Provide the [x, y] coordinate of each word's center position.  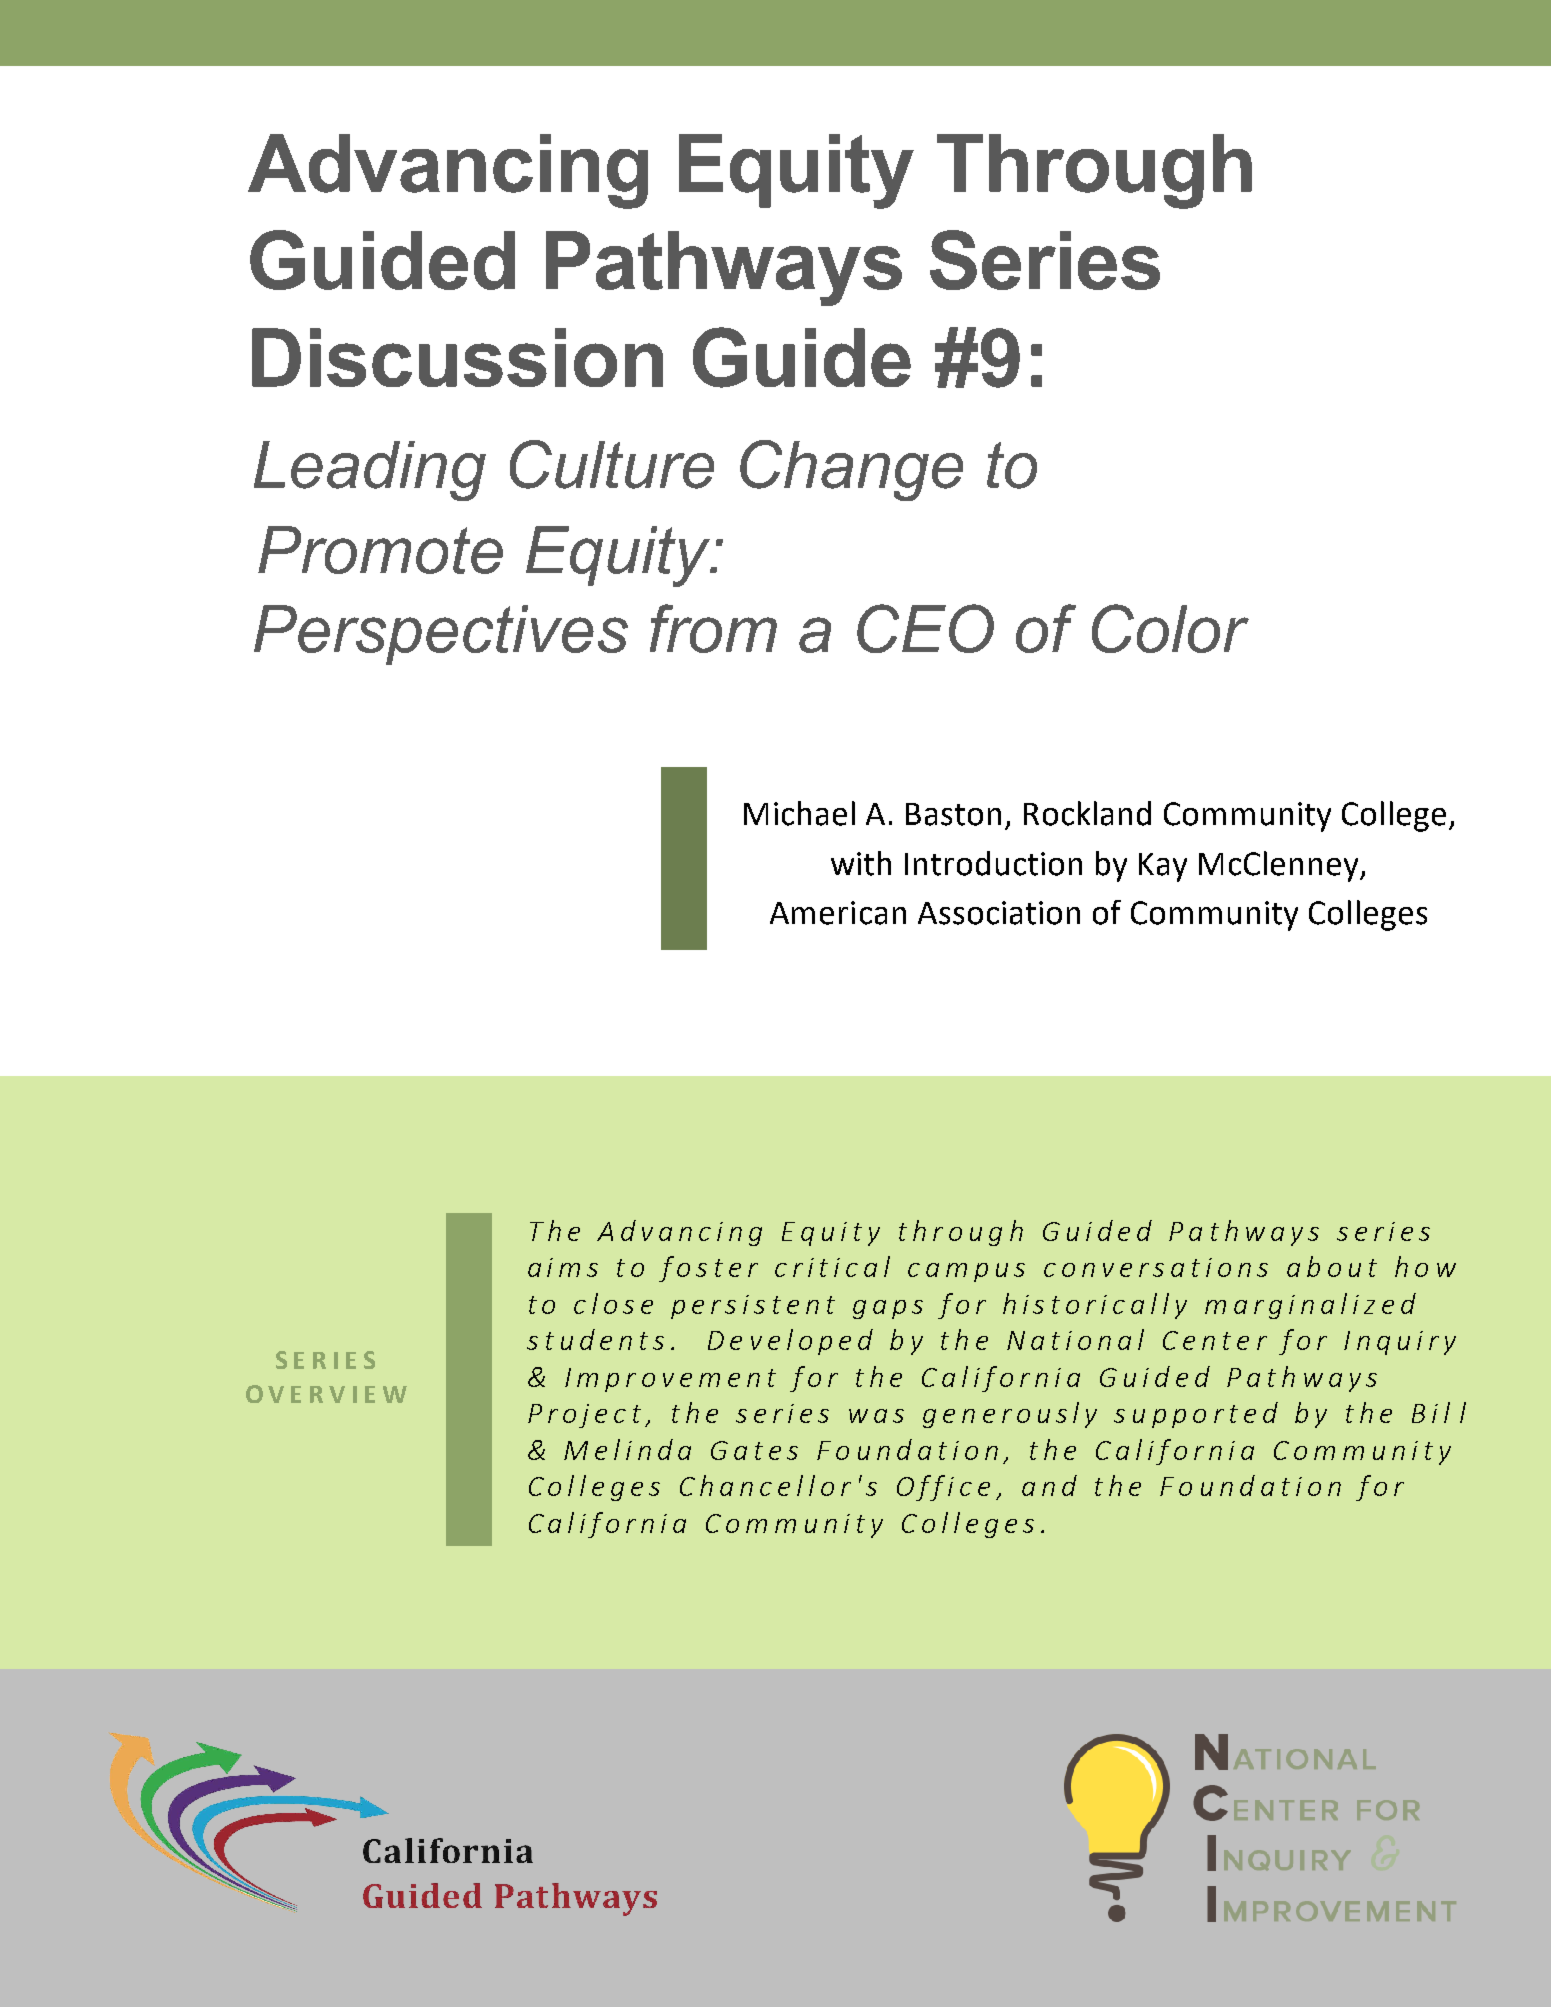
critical [832, 1266]
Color [1170, 628]
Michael [799, 813]
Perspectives [441, 635]
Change [851, 470]
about [1332, 1266]
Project [584, 1416]
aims [563, 1267]
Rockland [1087, 813]
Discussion [457, 357]
